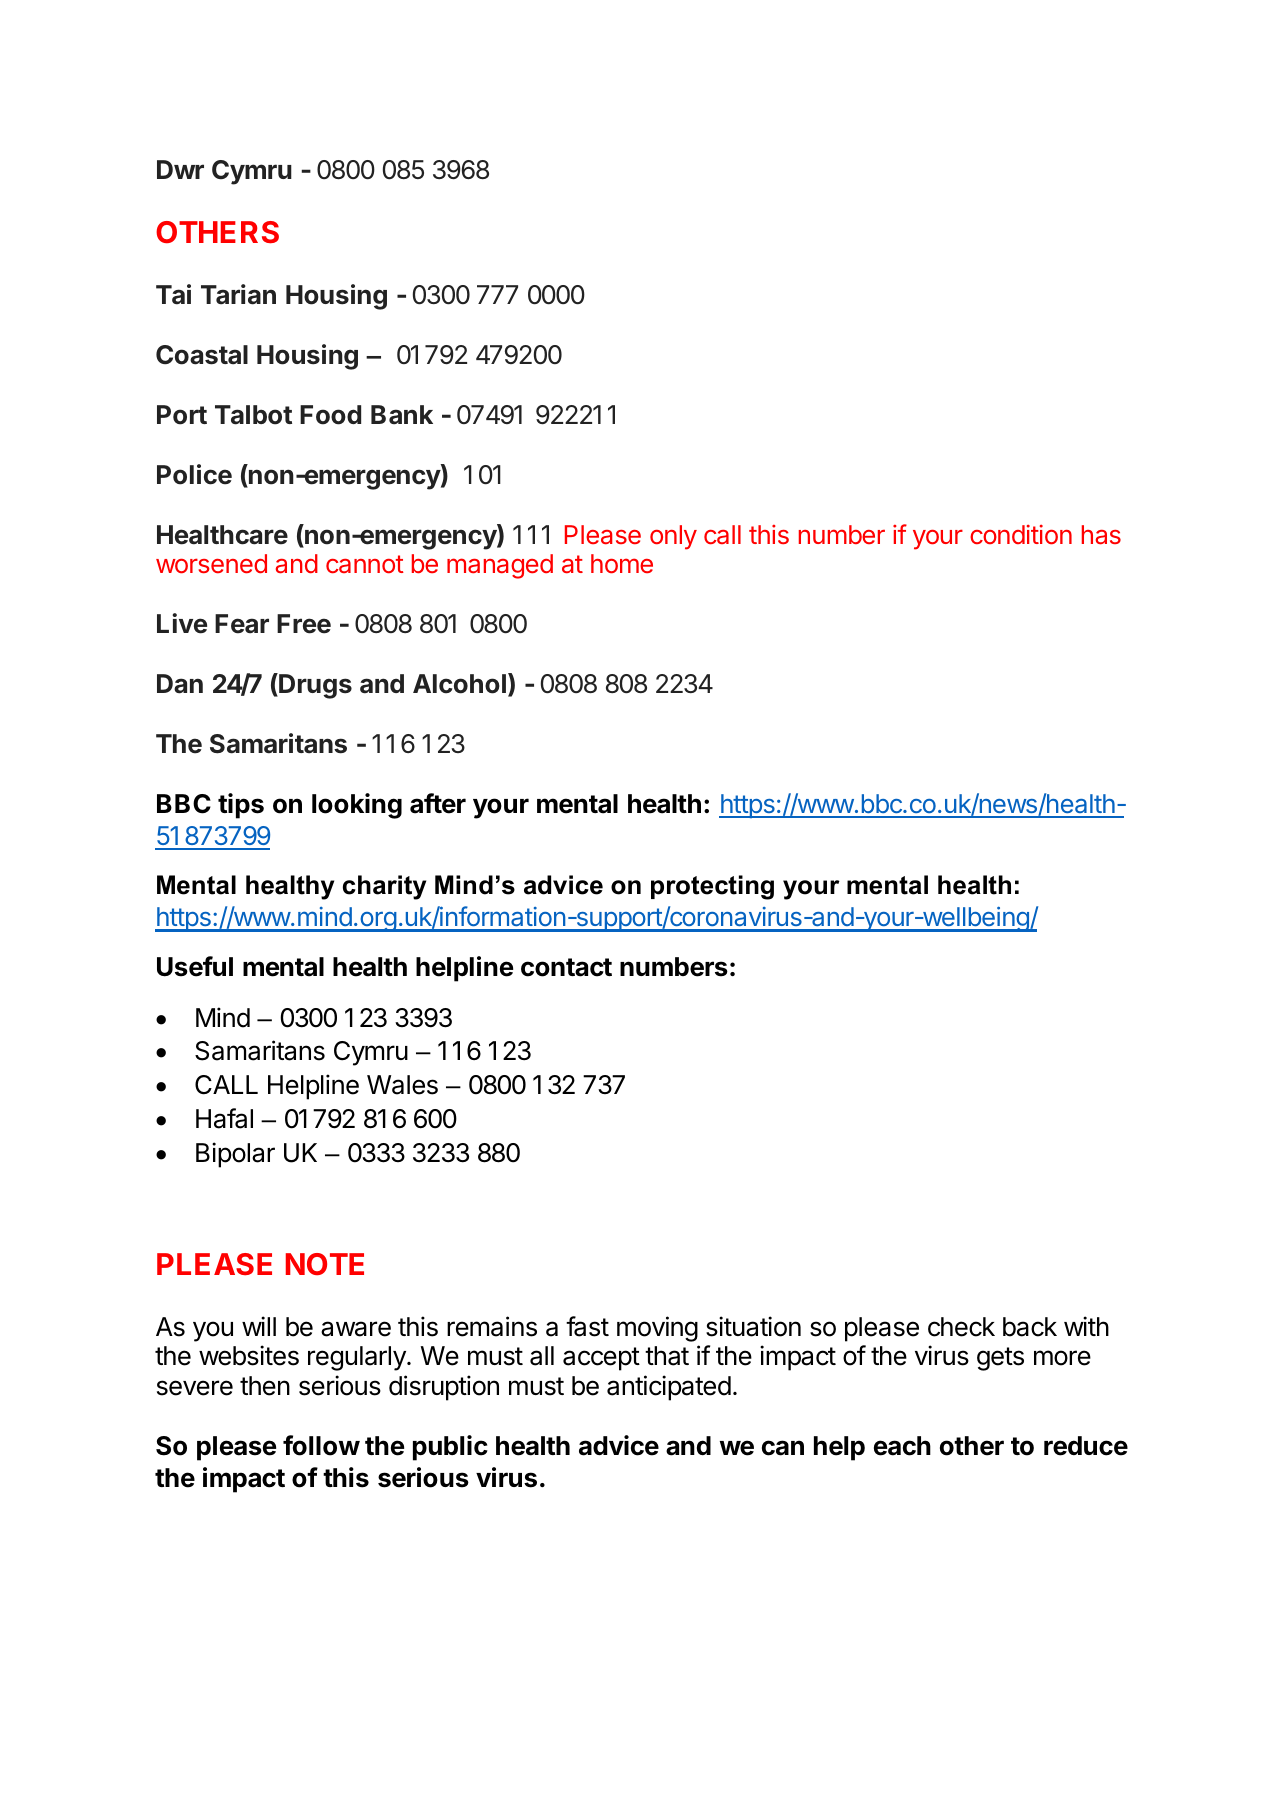  What do you see at coordinates (673, 537) in the page?
I see `only` at bounding box center [673, 537].
